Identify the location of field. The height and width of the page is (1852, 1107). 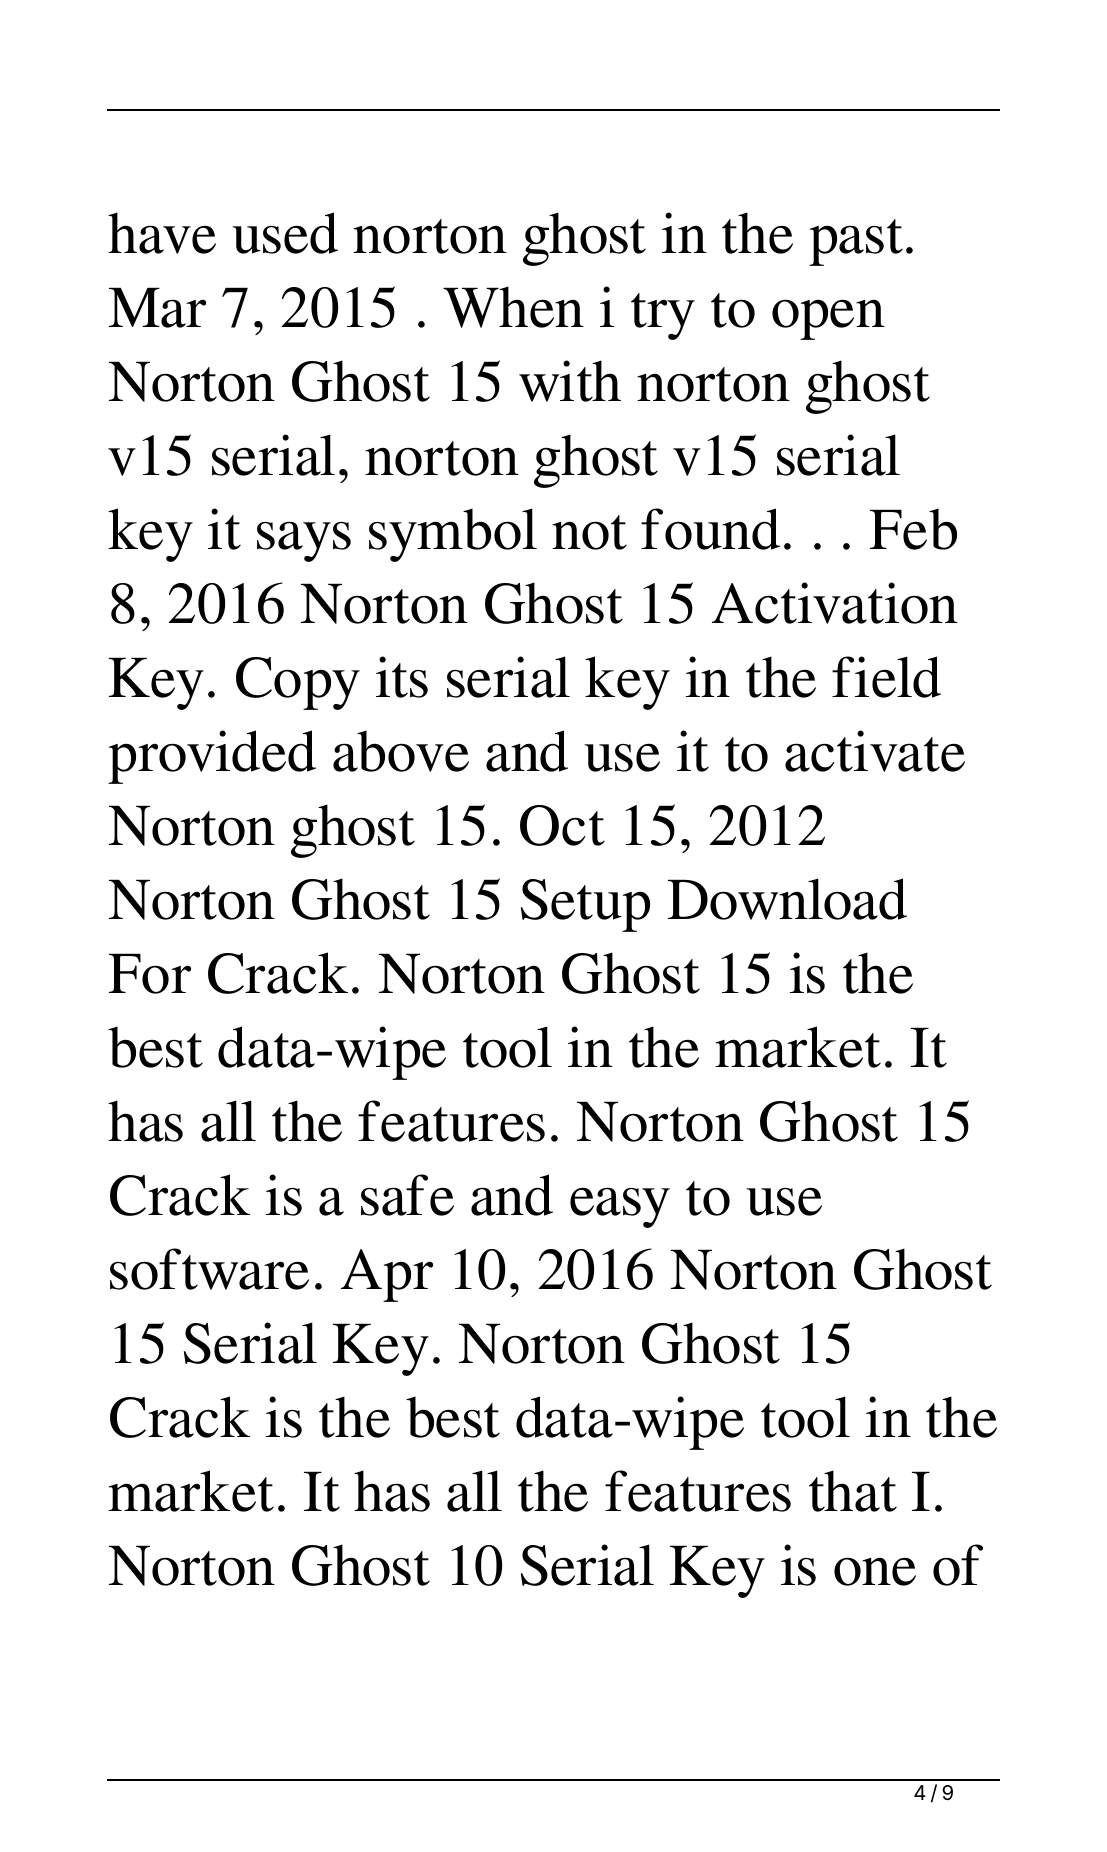
(886, 677).
